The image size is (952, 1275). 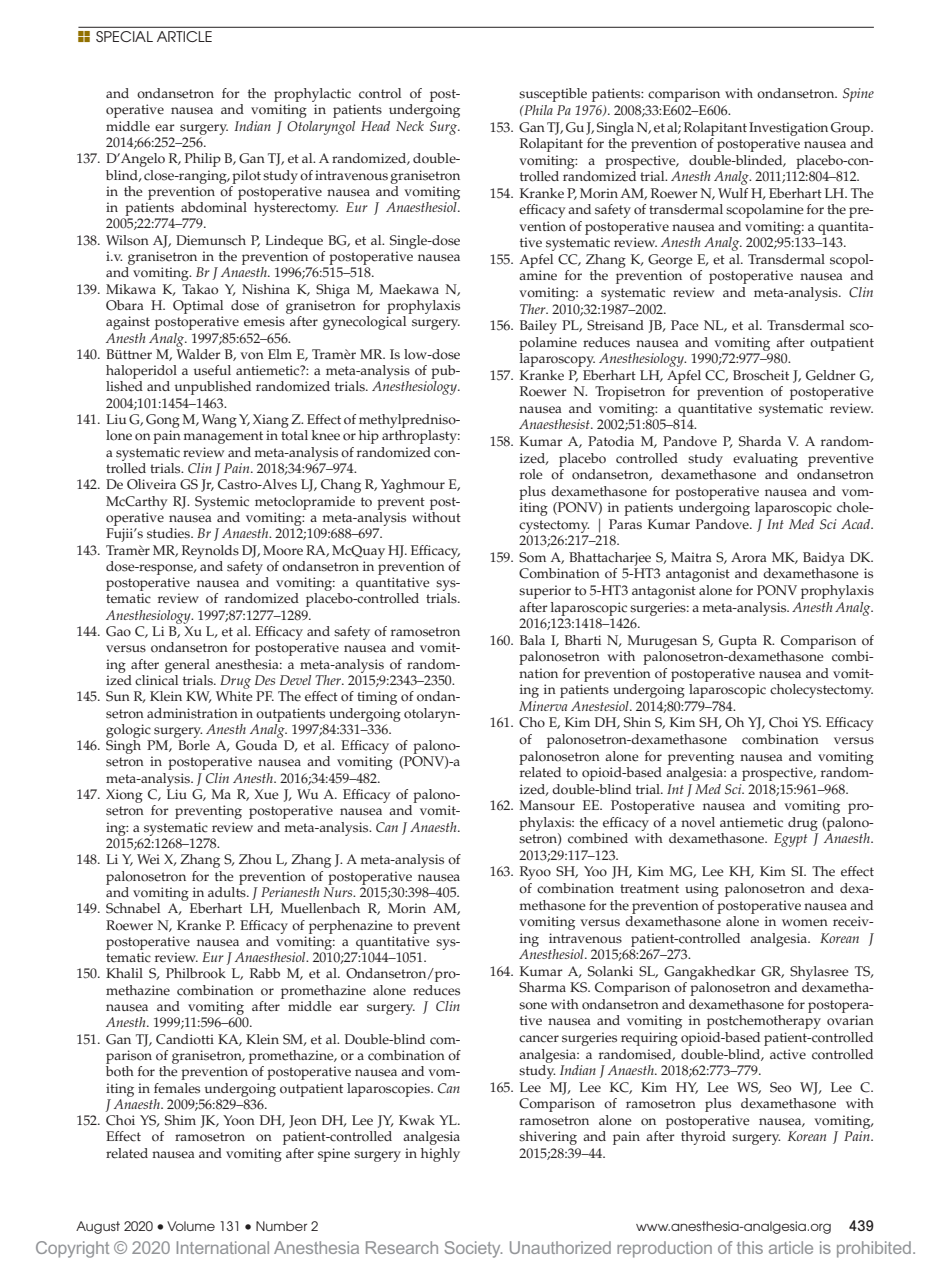 What do you see at coordinates (124, 36) in the image?
I see `Special` at bounding box center [124, 36].
